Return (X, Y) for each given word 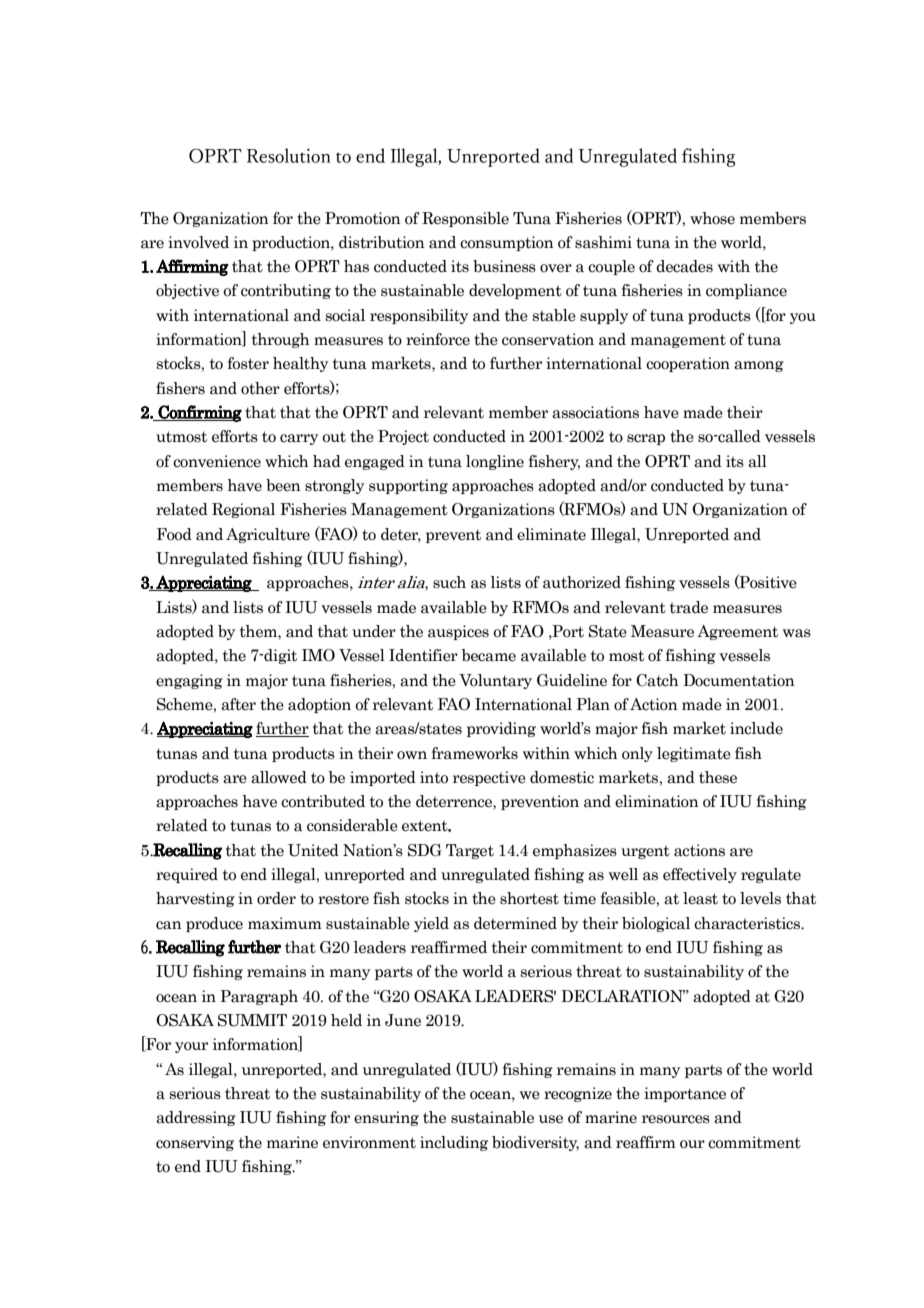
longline (495, 462)
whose (712, 218)
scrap (646, 439)
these (718, 777)
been (283, 485)
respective (489, 778)
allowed (279, 777)
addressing (196, 1118)
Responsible (465, 219)
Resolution (288, 155)
